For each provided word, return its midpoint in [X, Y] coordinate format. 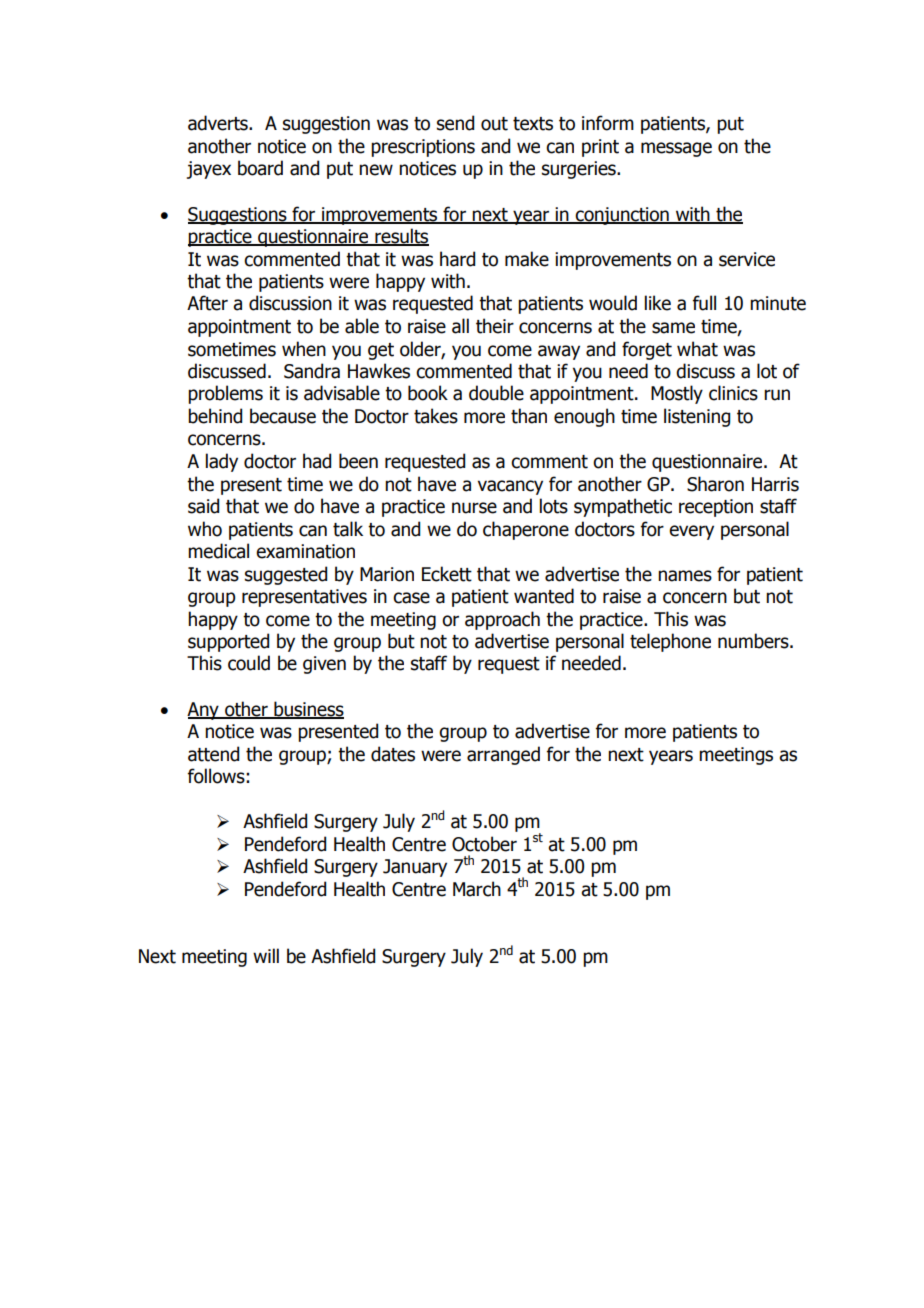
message [676, 149]
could [249, 663]
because [283, 416]
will [266, 955]
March [477, 889]
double [496, 393]
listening [697, 417]
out [494, 124]
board [260, 168]
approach [502, 620]
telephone [670, 642]
